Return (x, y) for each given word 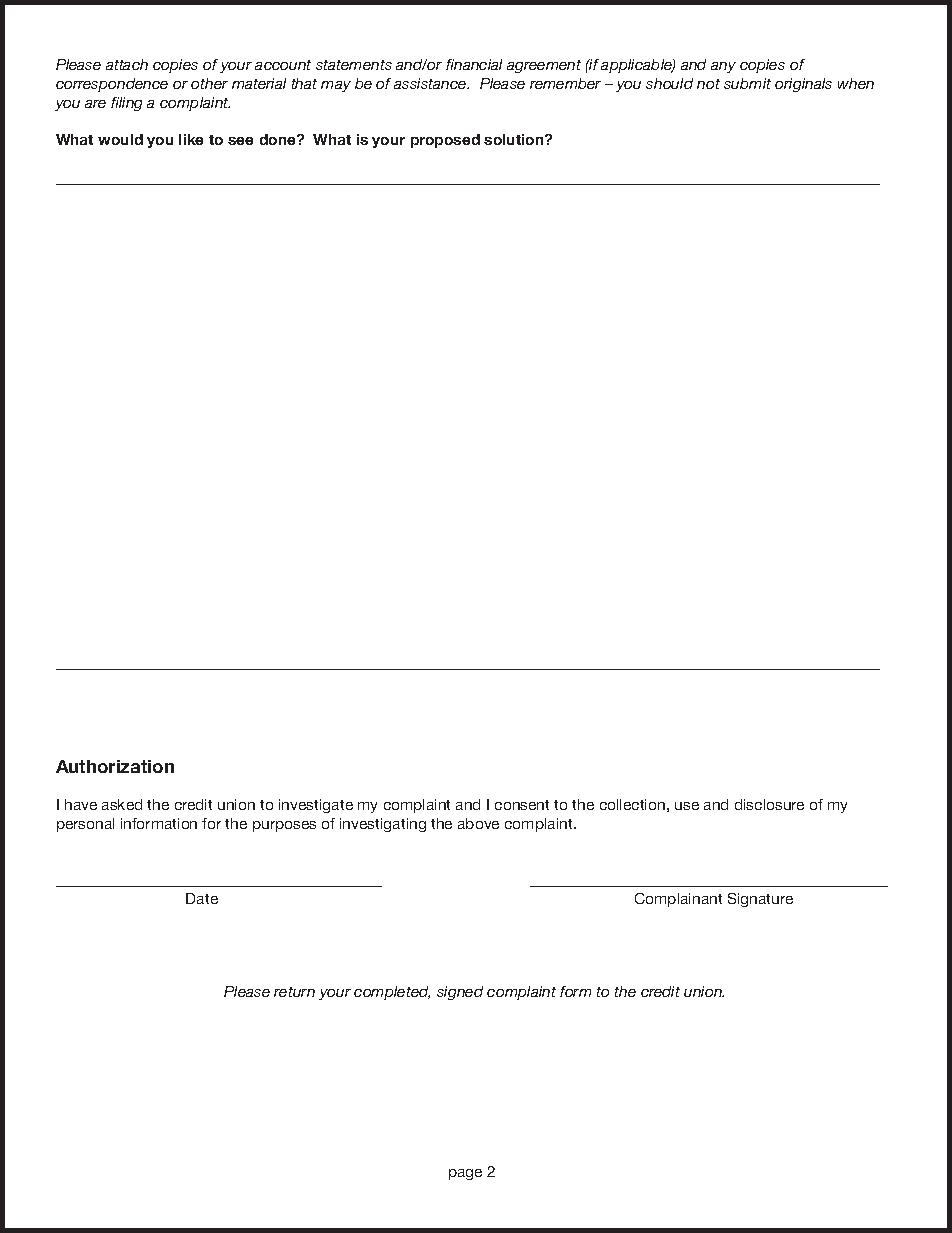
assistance (431, 83)
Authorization (115, 766)
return (294, 992)
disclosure (769, 804)
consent (522, 805)
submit (747, 83)
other (209, 83)
